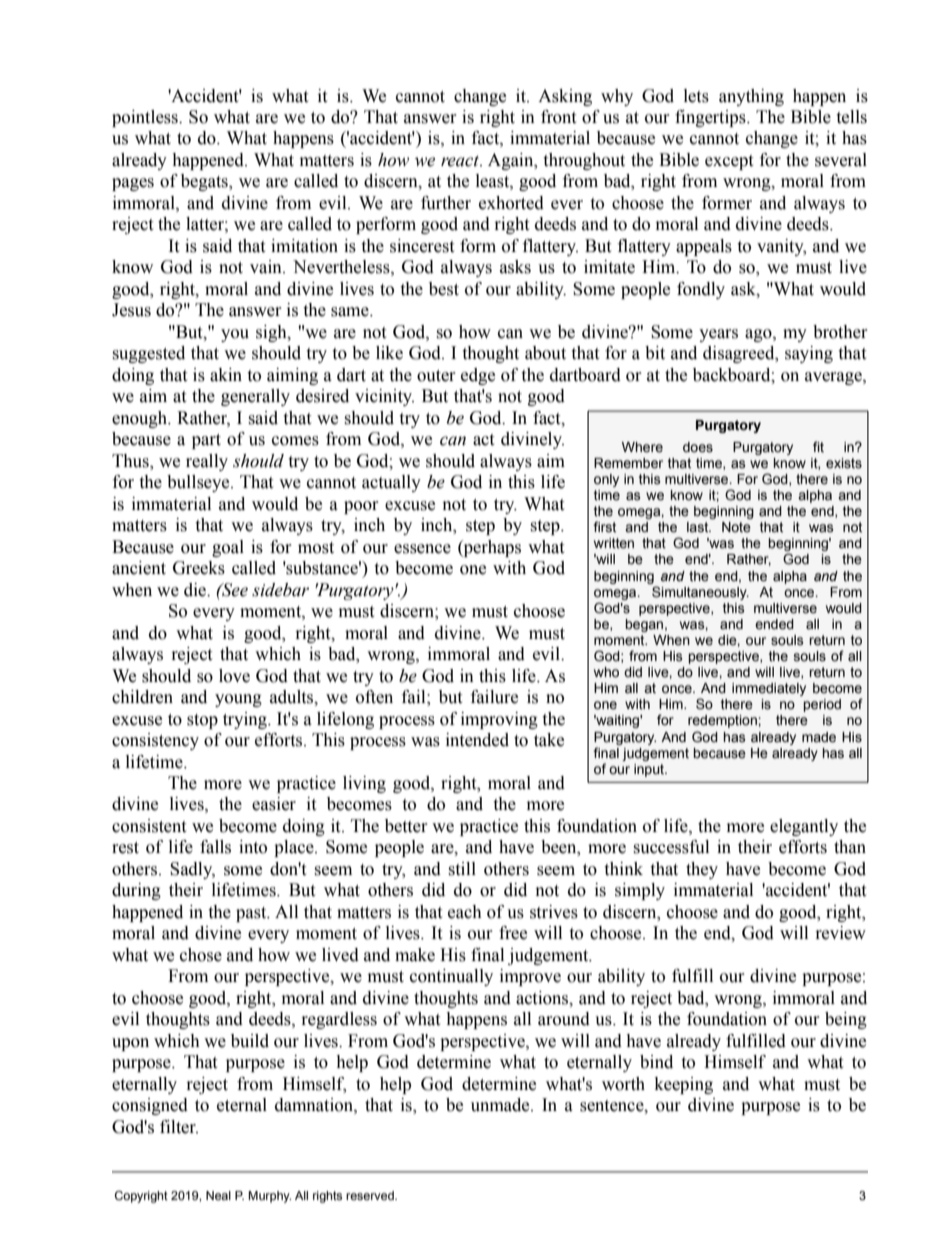 This image has height=1233, width=952. I want to click on pointless, so click(146, 118).
